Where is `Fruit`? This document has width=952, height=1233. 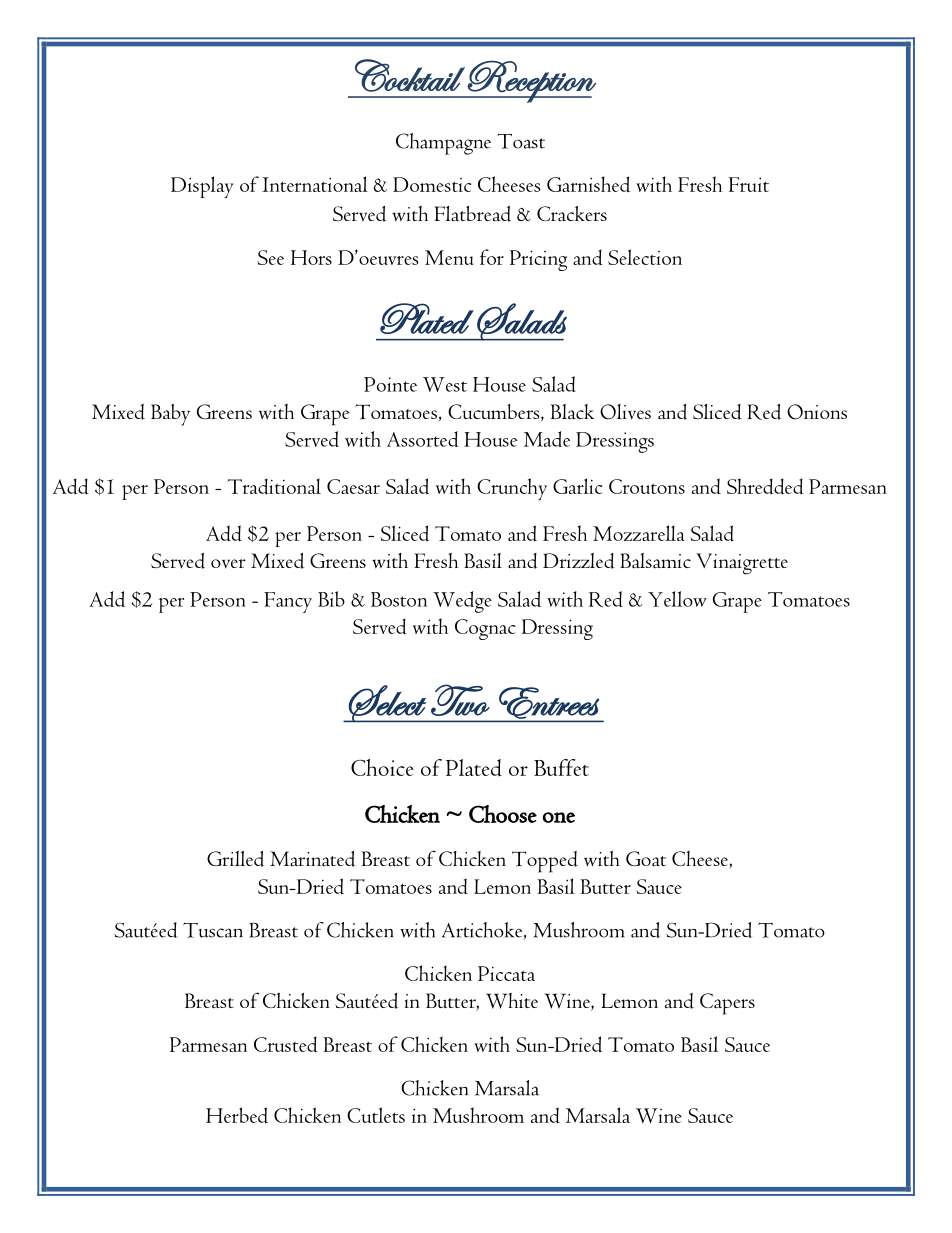 Fruit is located at coordinates (749, 184).
